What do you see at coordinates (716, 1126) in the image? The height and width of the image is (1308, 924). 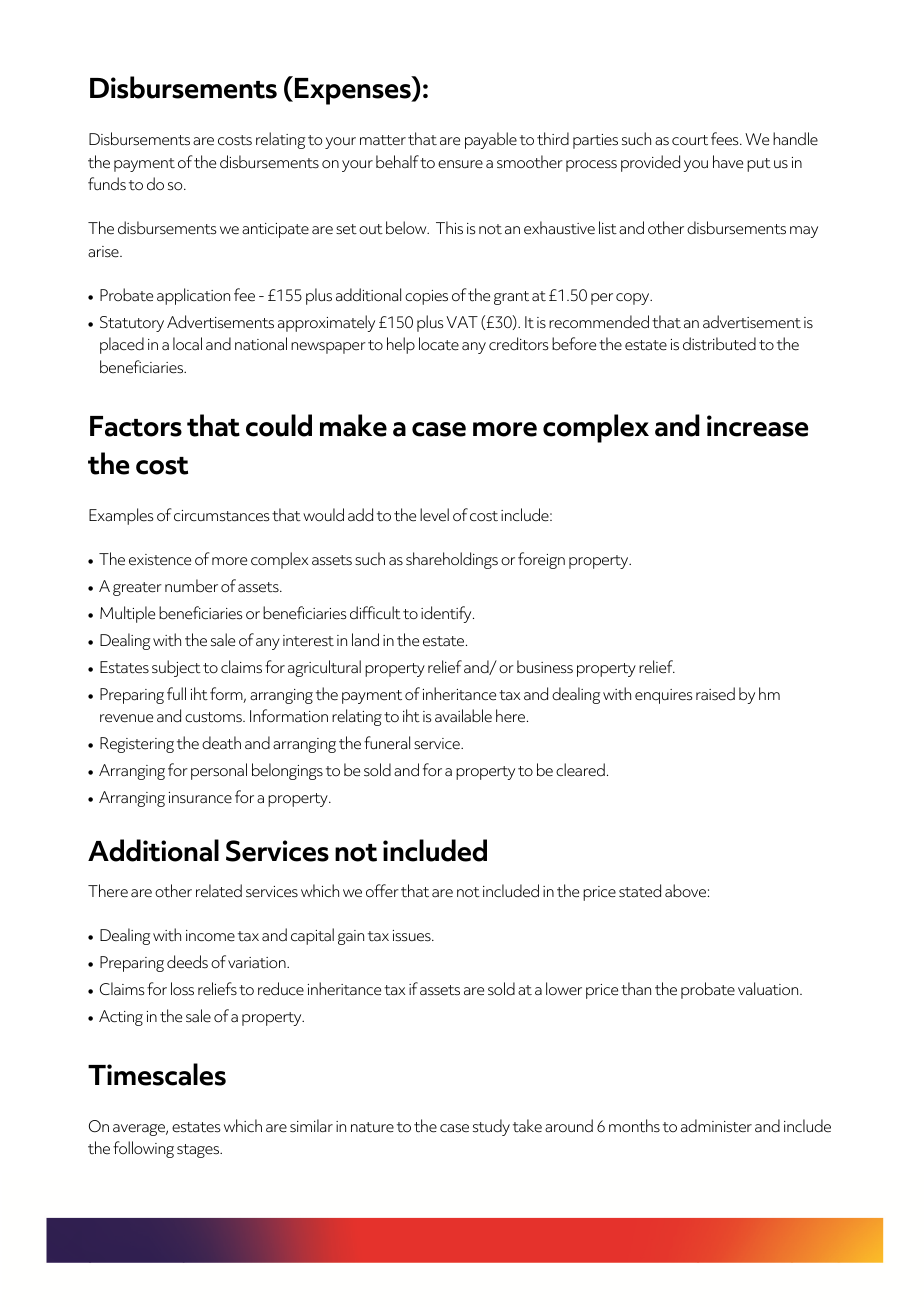 I see `administer` at bounding box center [716, 1126].
